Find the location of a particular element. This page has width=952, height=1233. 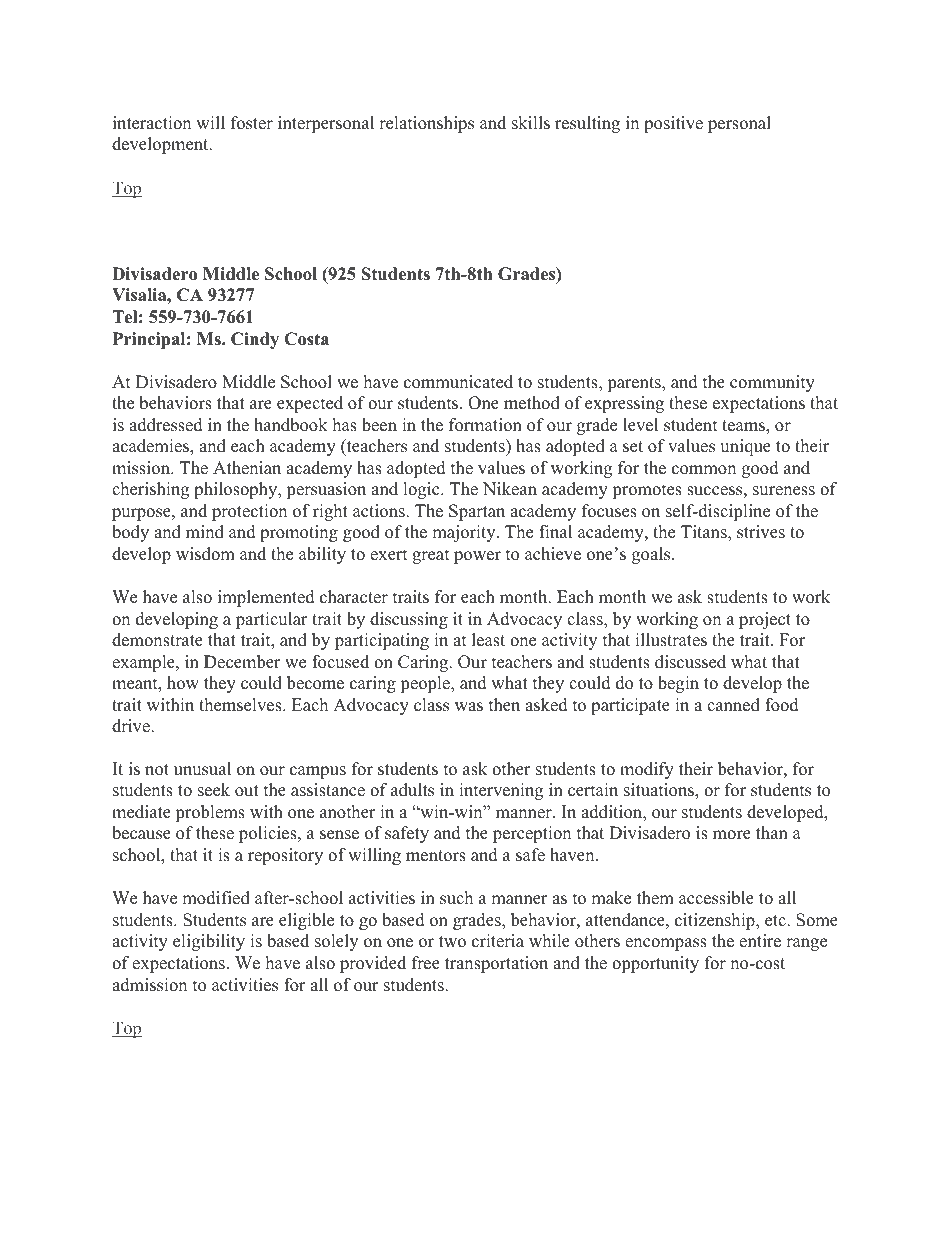

majority is located at coordinates (465, 533).
